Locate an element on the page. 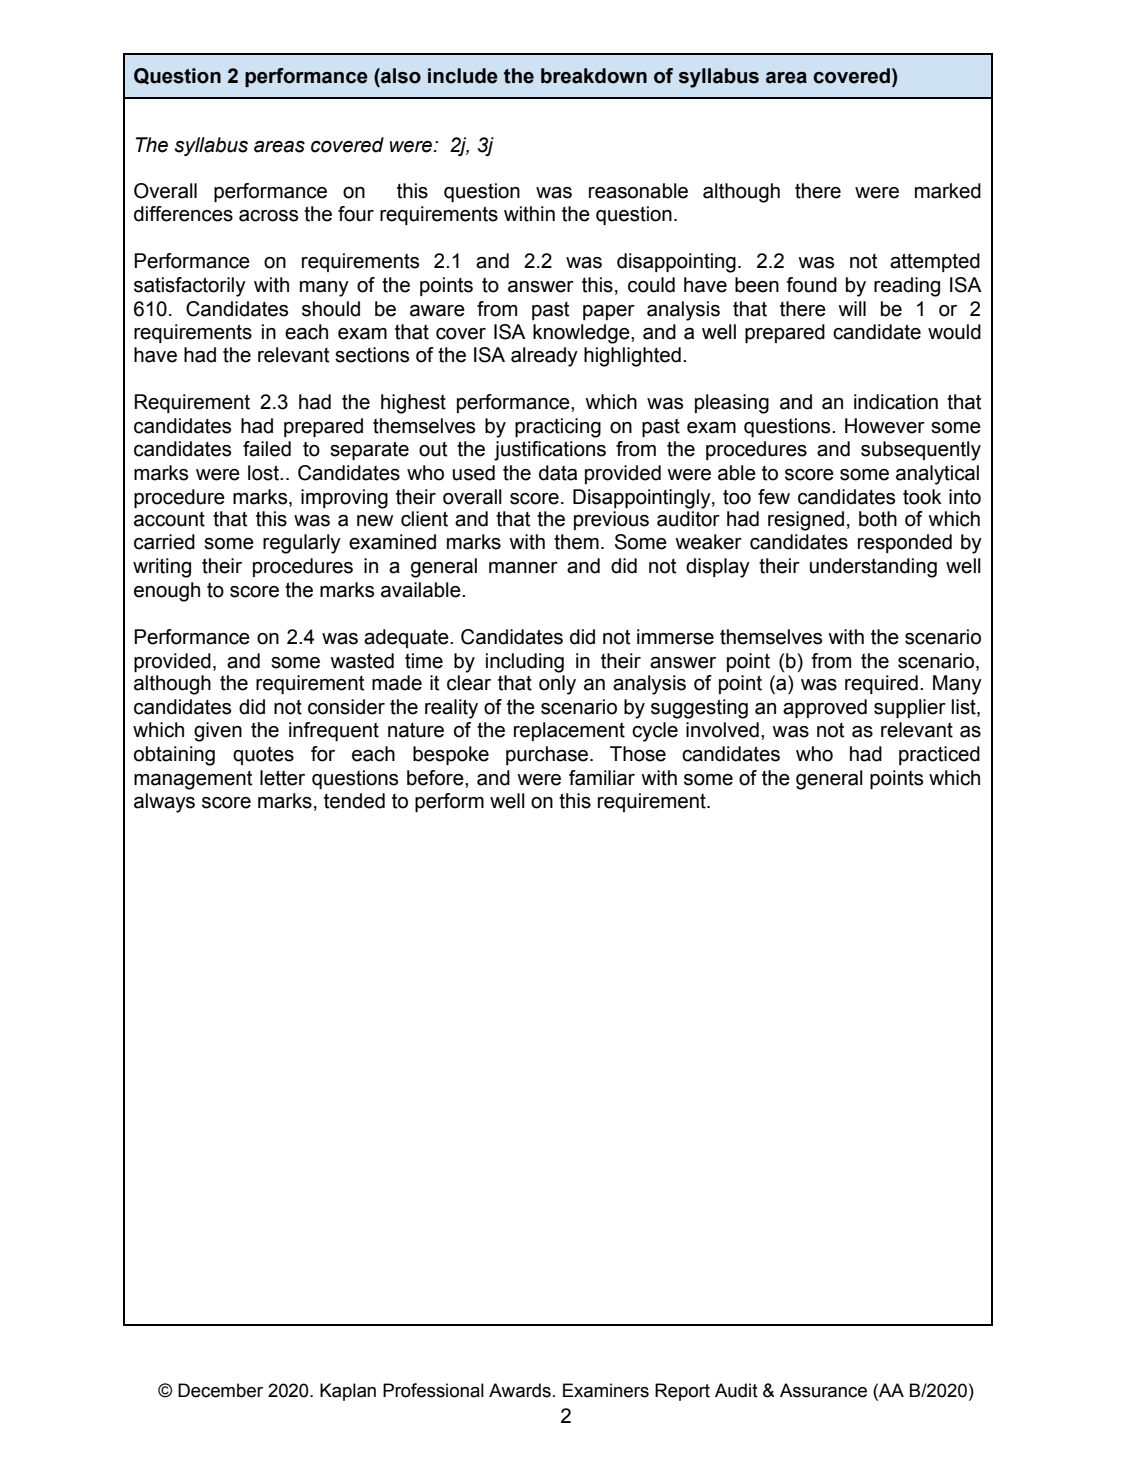  practiced is located at coordinates (939, 755).
